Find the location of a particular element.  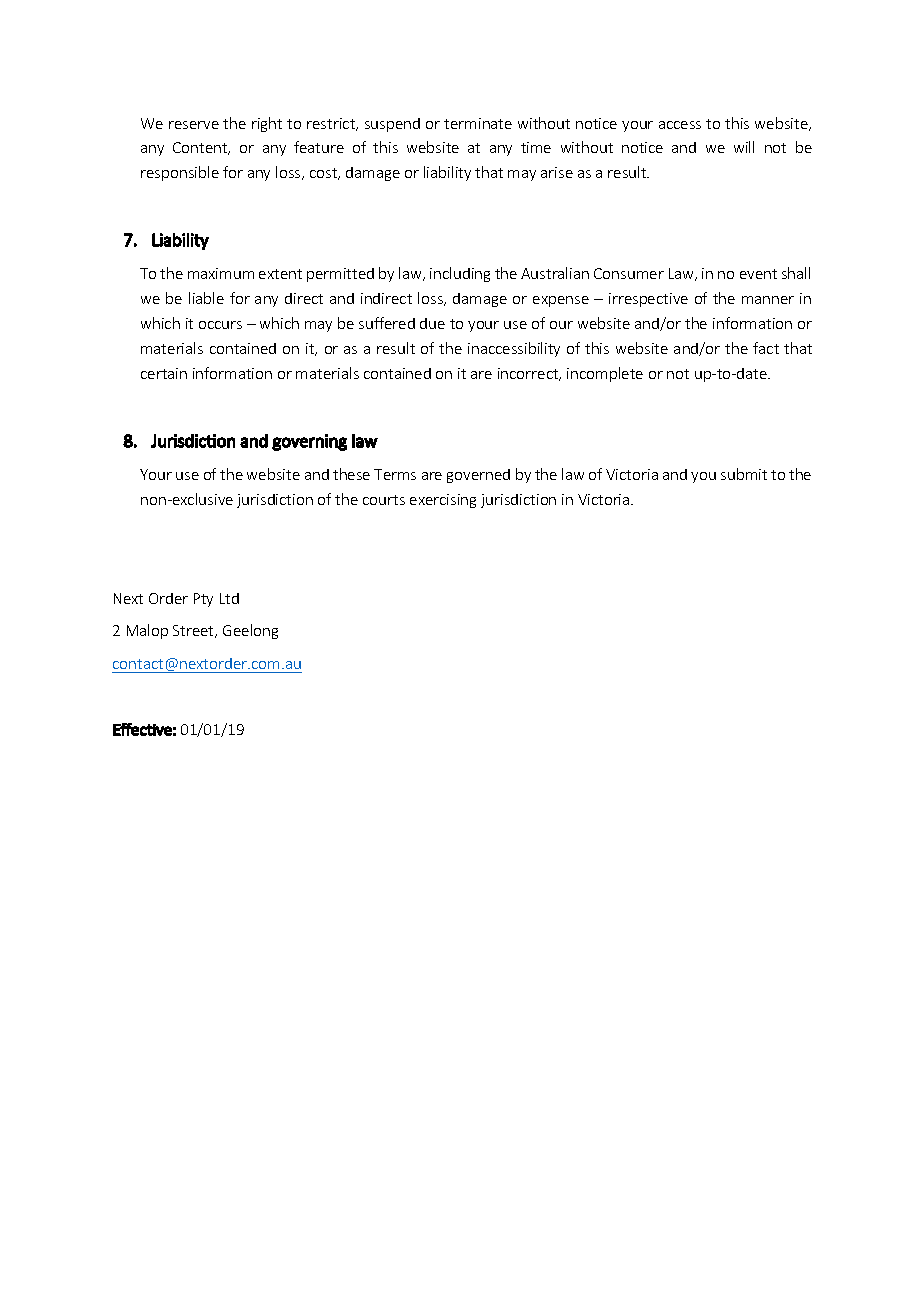

maximum is located at coordinates (221, 273).
